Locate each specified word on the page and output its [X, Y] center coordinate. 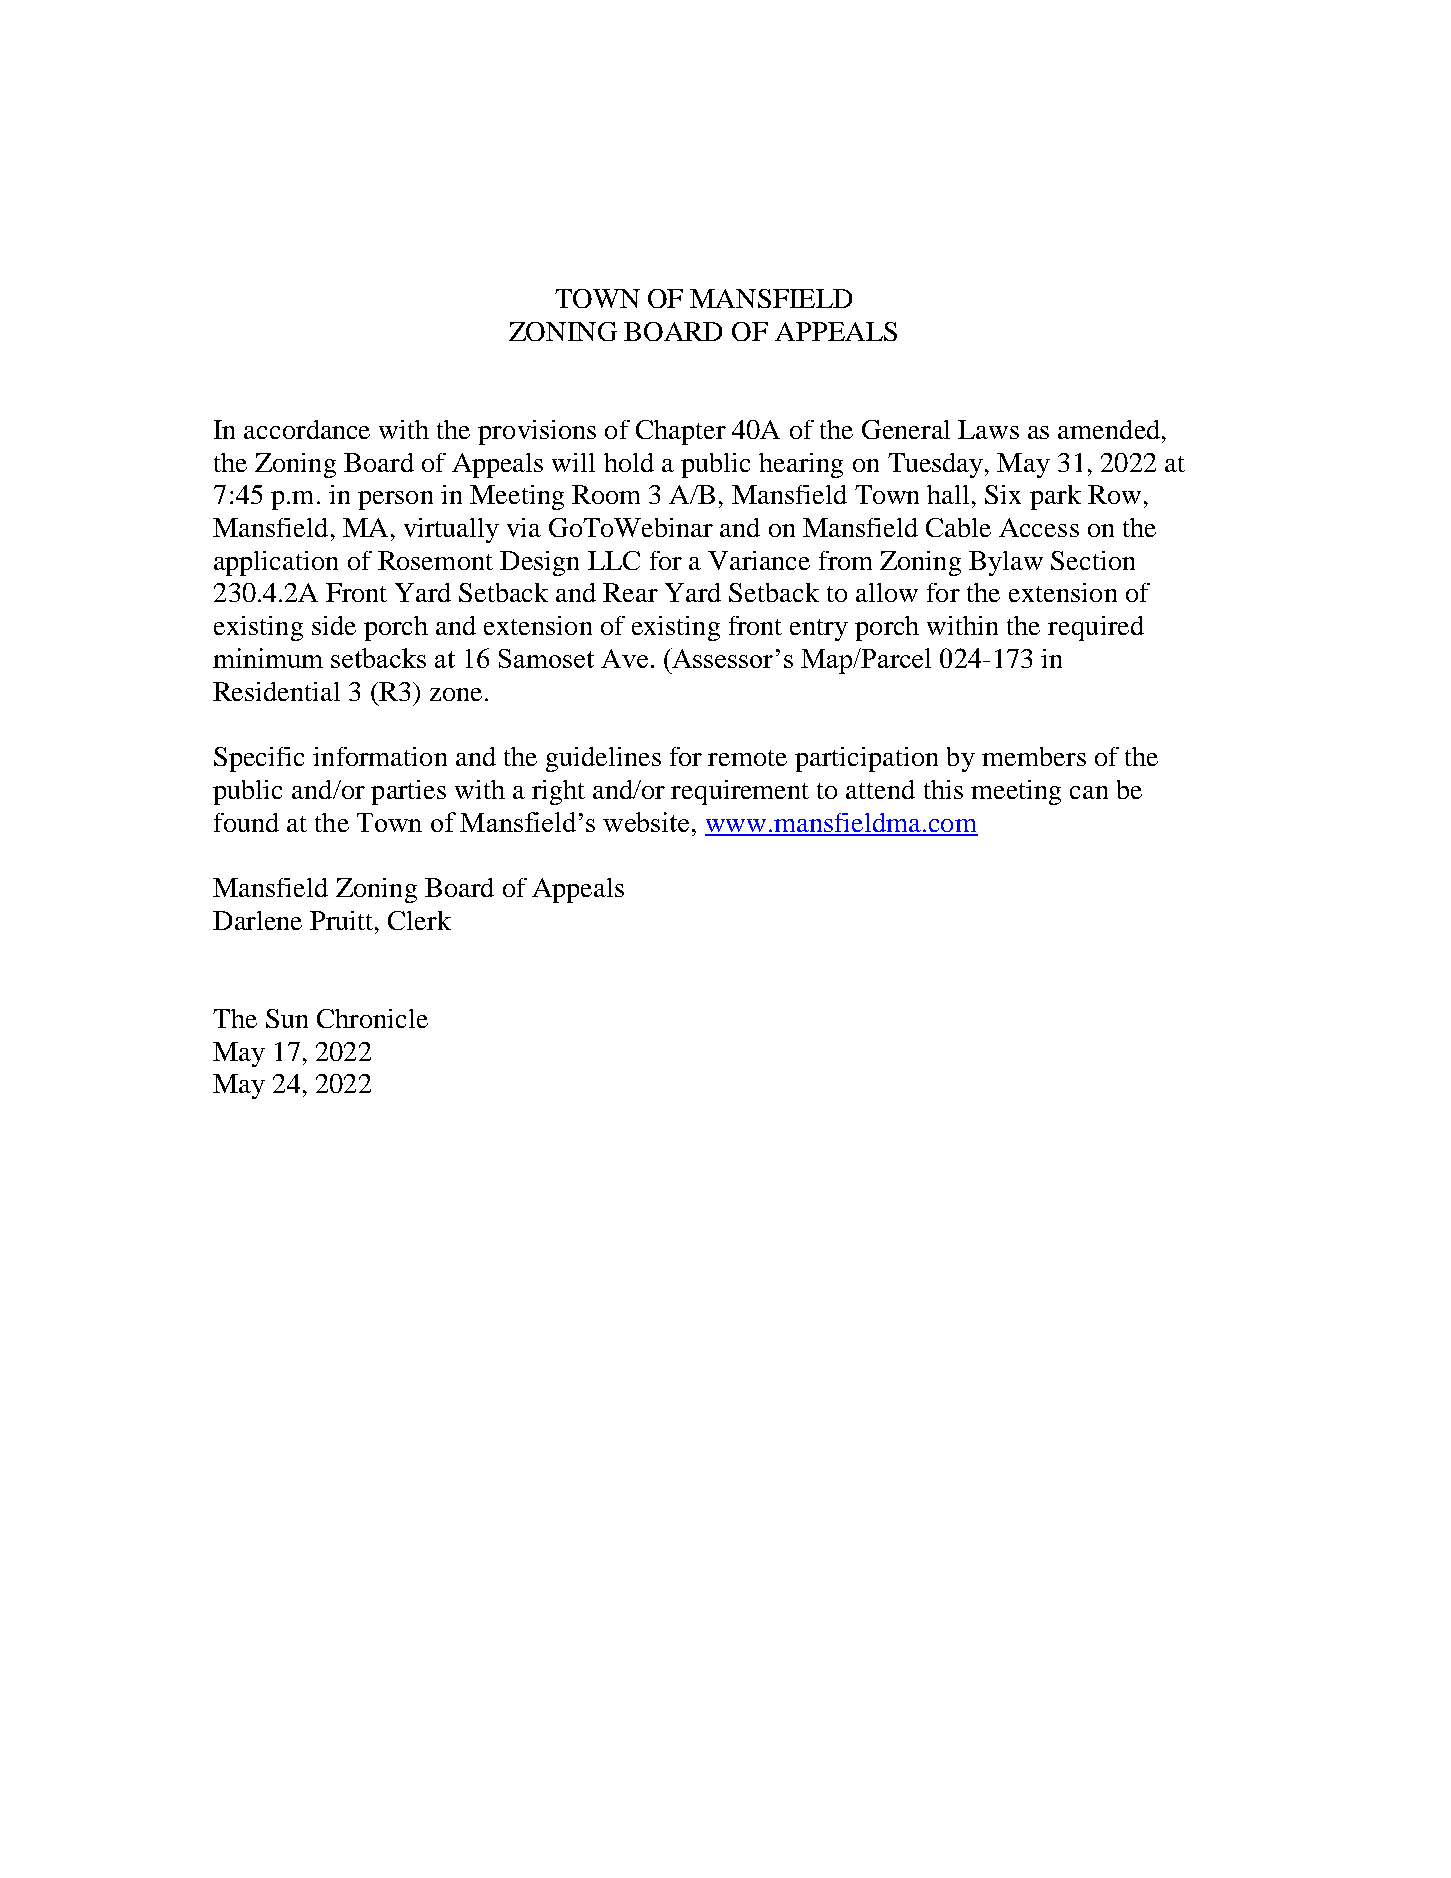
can [1089, 792]
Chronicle [372, 1018]
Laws [988, 429]
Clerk [419, 920]
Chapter [681, 432]
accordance [307, 429]
